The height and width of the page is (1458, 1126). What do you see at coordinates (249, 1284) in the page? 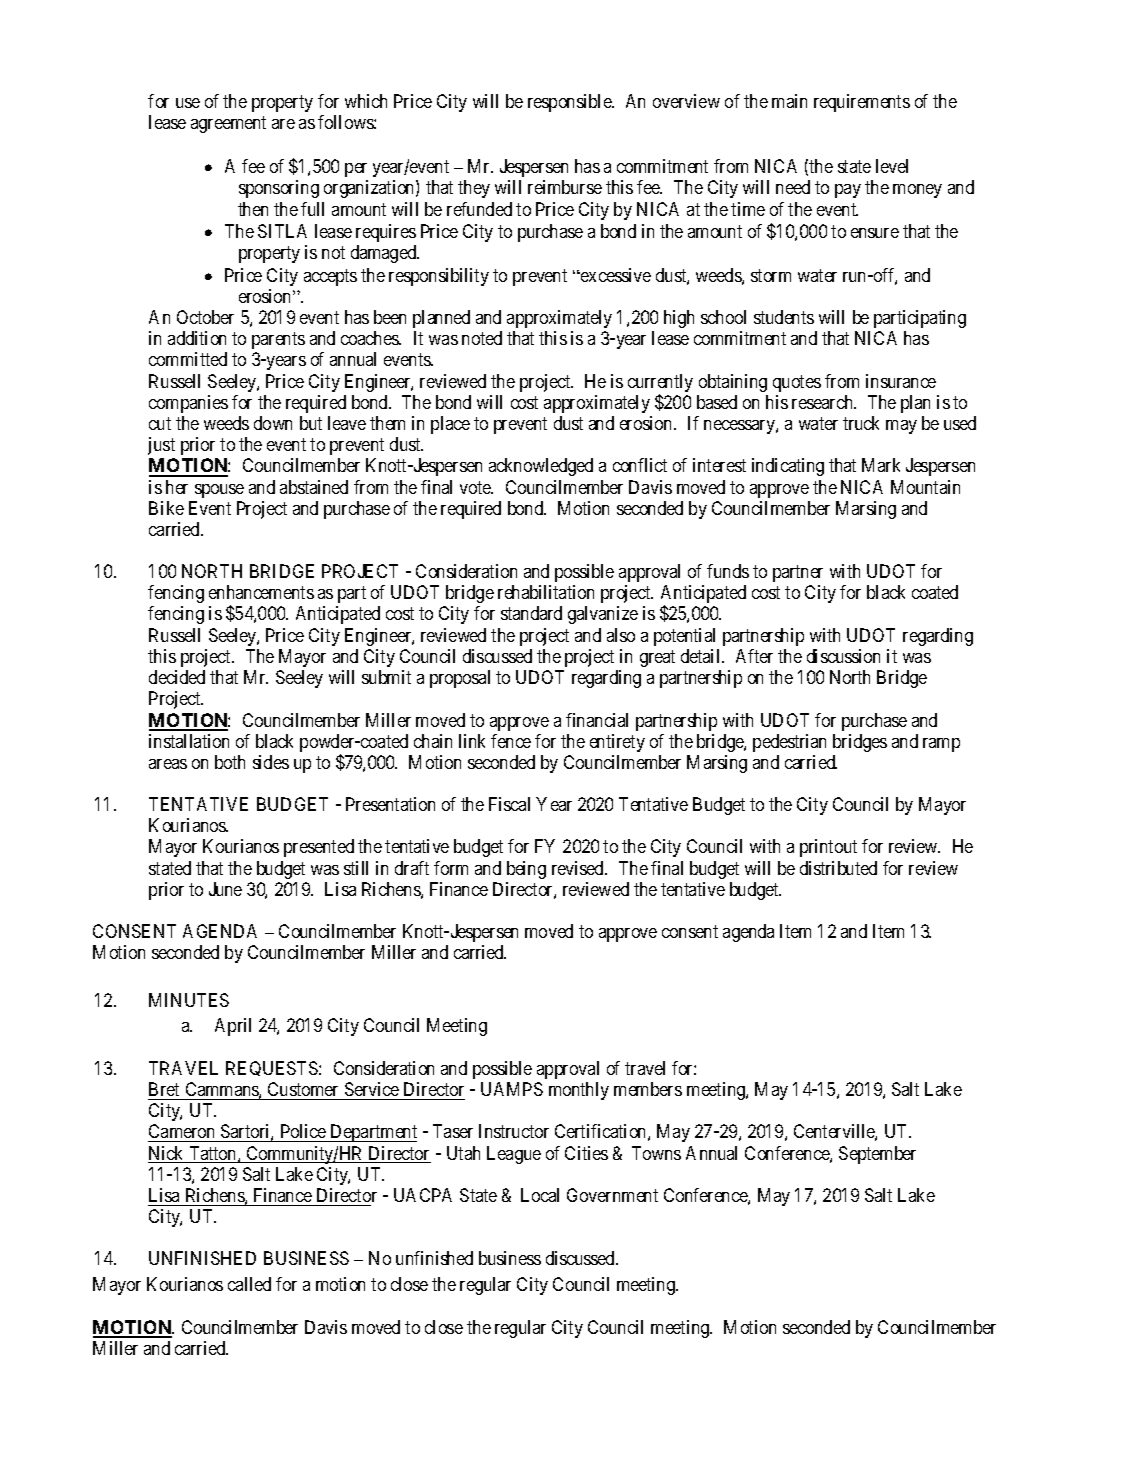
I see `called` at bounding box center [249, 1284].
